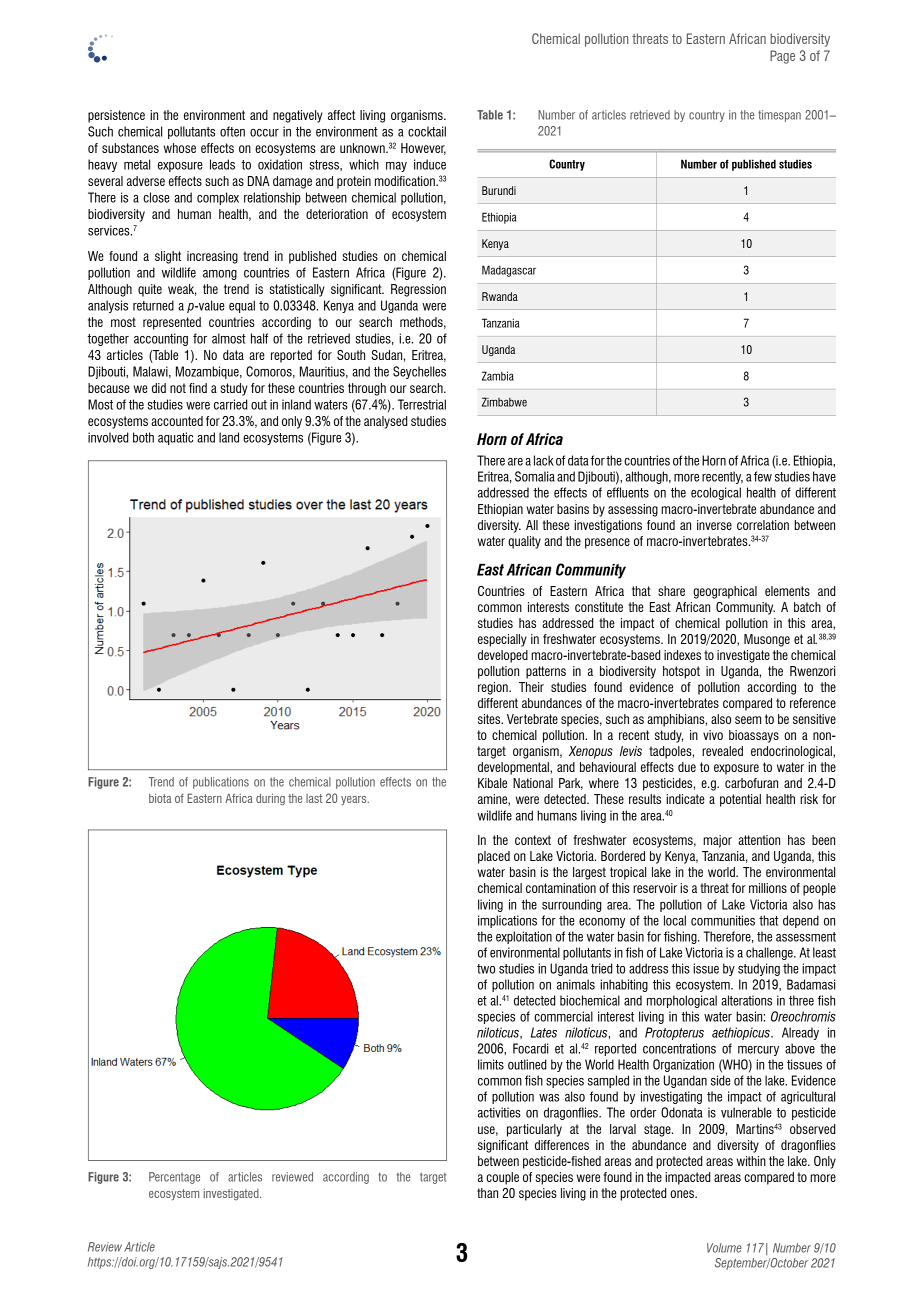  What do you see at coordinates (232, 131) in the screenshot?
I see `often` at bounding box center [232, 131].
